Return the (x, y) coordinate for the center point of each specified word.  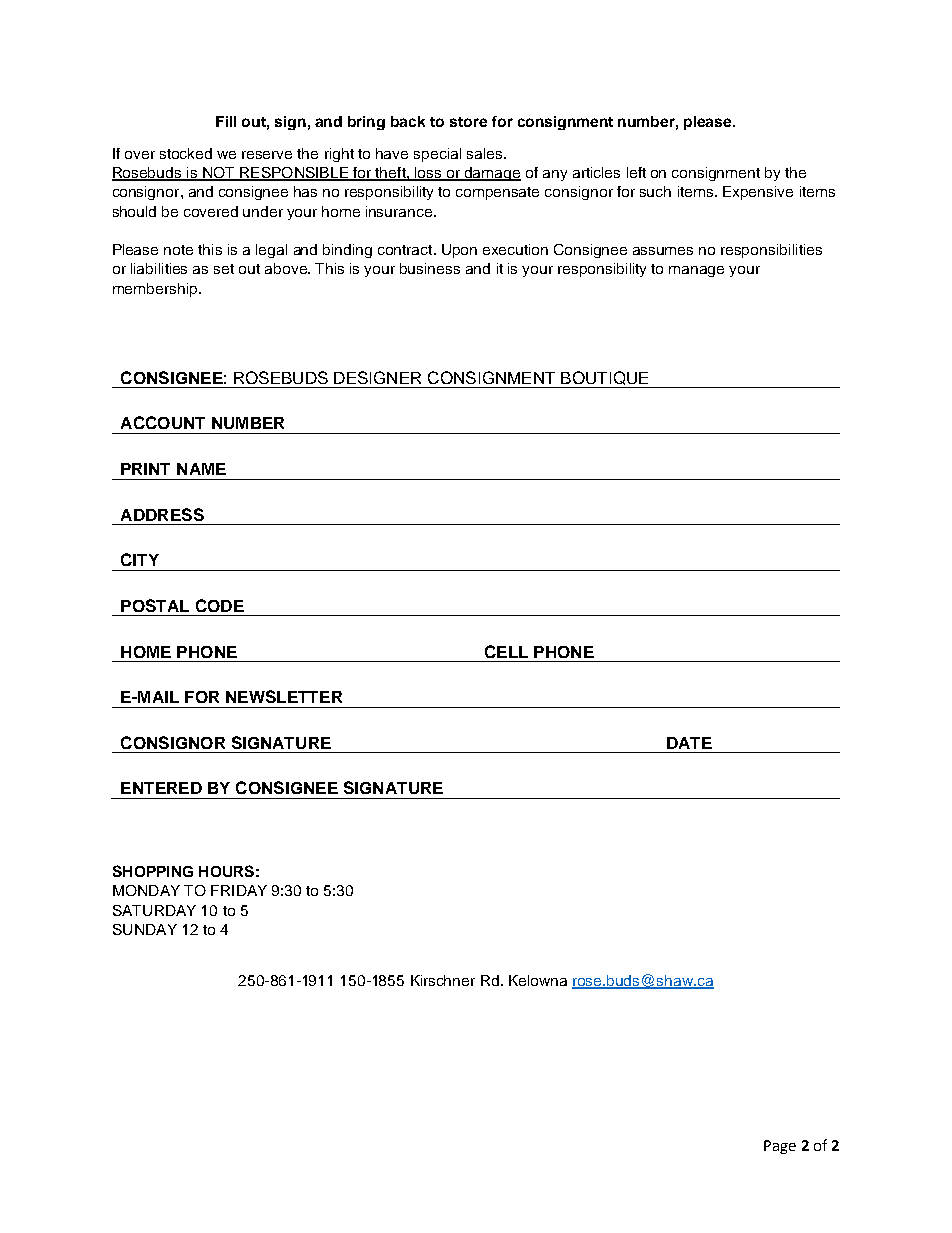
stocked (186, 153)
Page (780, 1147)
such (655, 191)
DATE (689, 743)
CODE (220, 605)
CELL (506, 651)
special (437, 155)
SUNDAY (145, 929)
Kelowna (538, 980)
